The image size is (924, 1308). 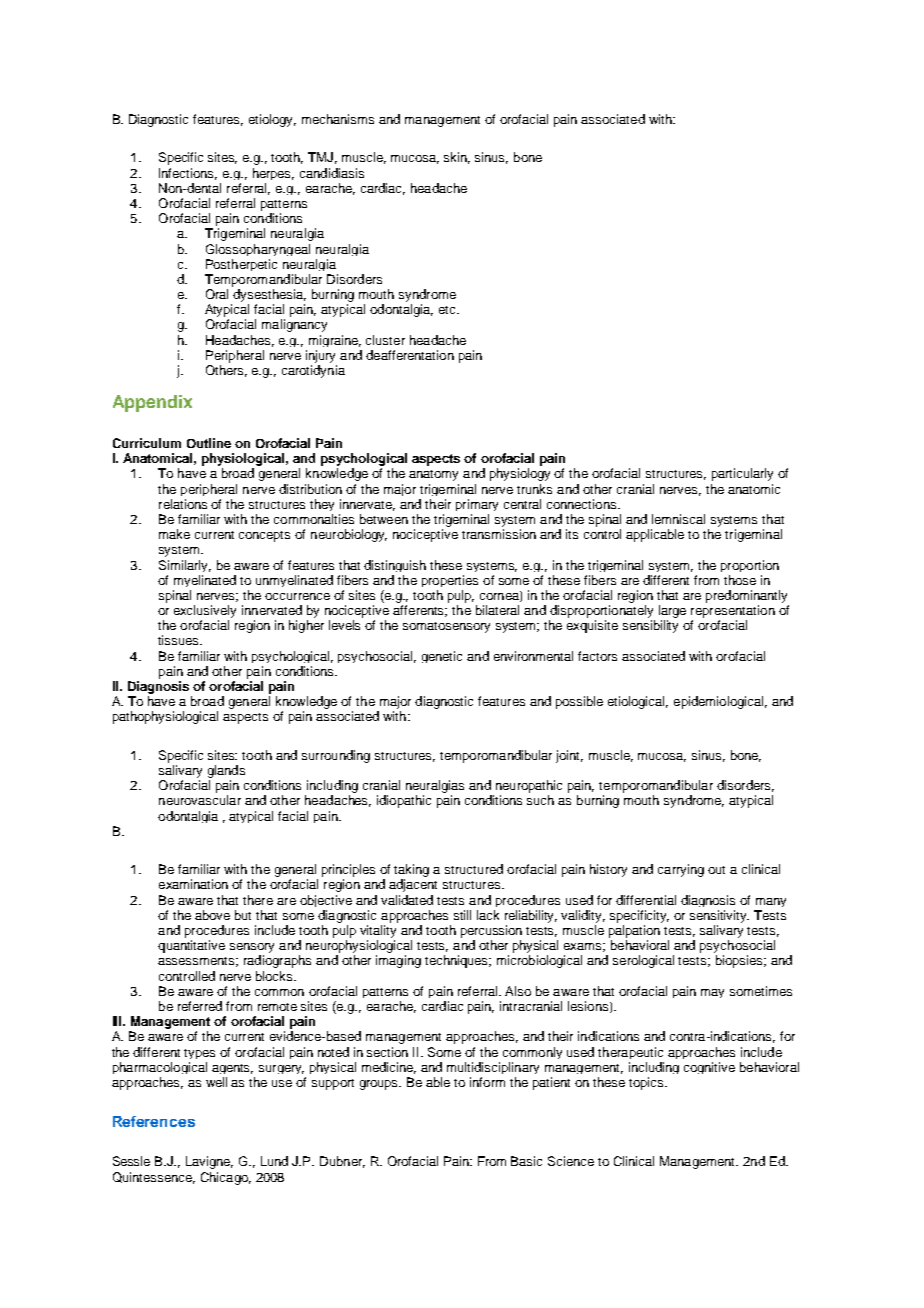 I want to click on exclusively, so click(x=205, y=611).
